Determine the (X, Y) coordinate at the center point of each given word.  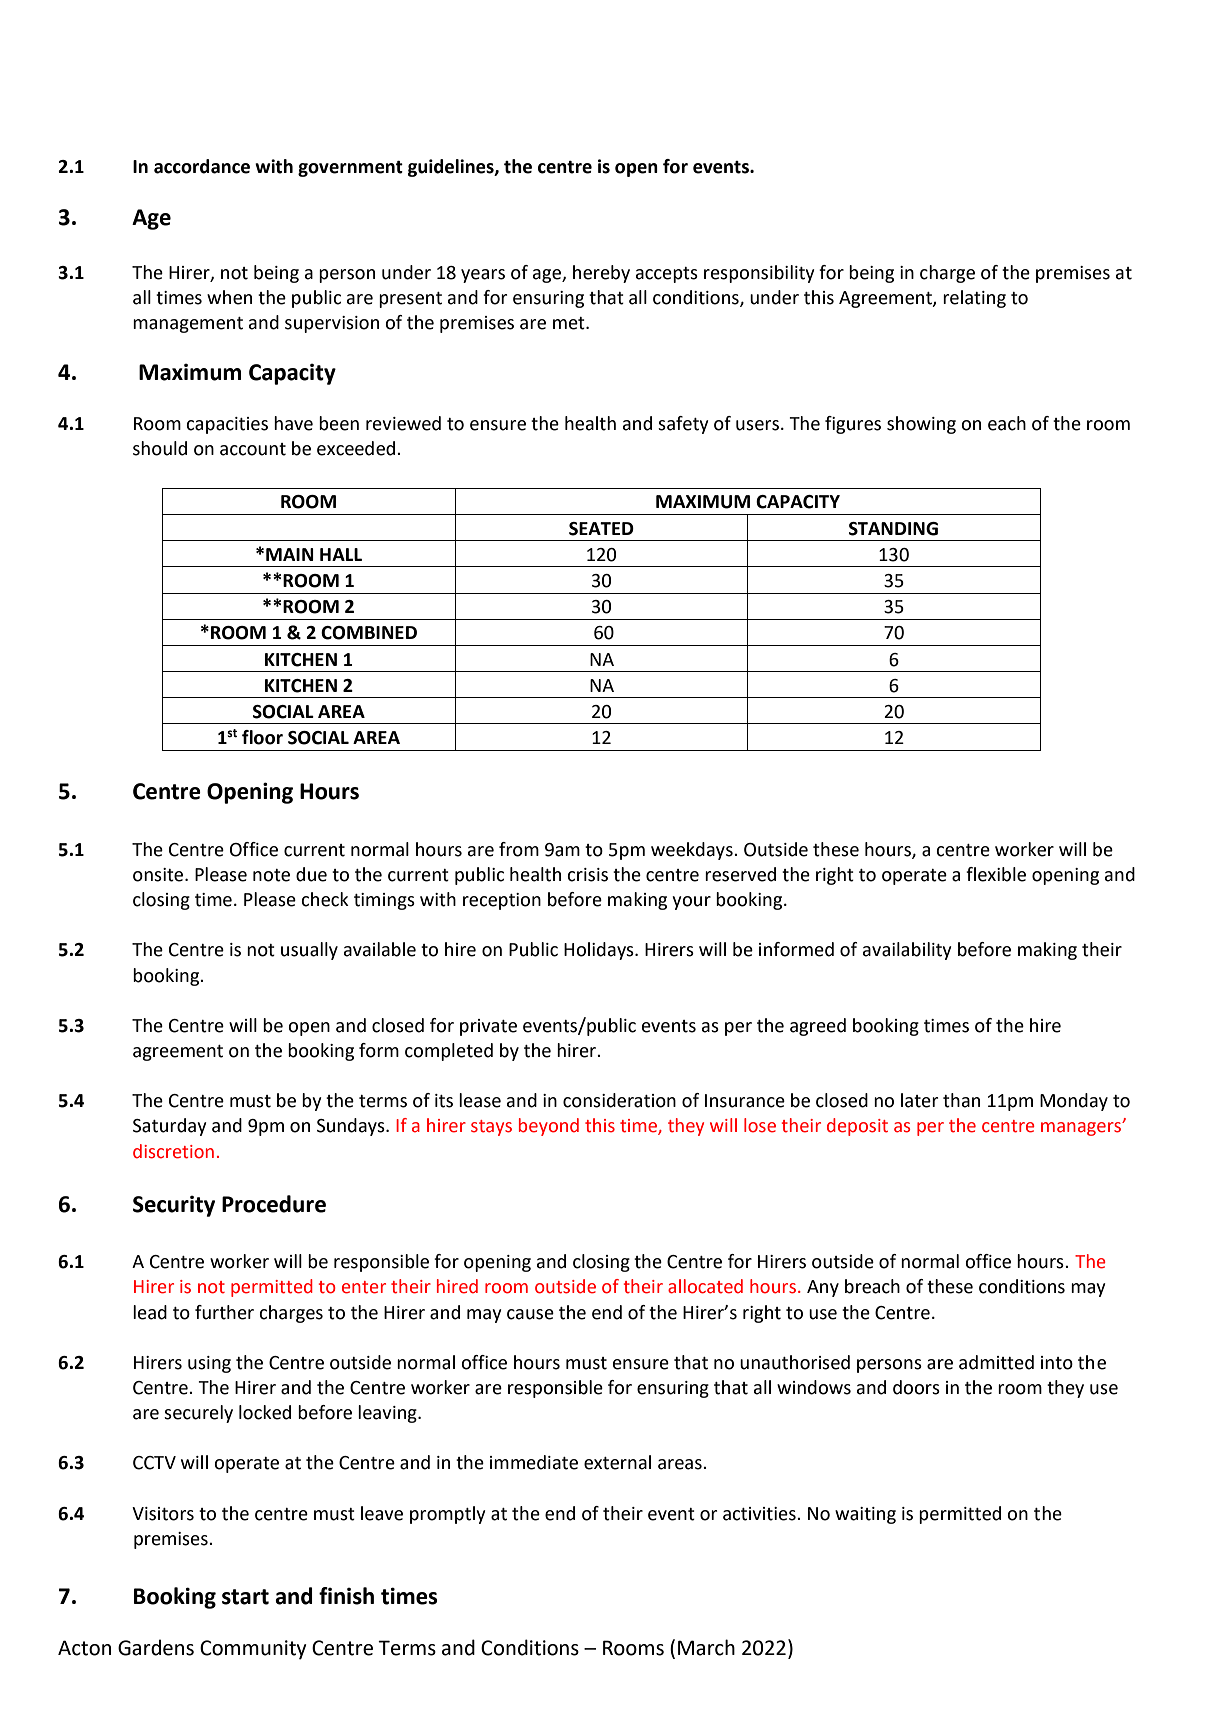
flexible (996, 874)
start (245, 1597)
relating (974, 299)
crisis (587, 875)
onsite (159, 875)
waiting (865, 1515)
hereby (601, 274)
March (706, 1647)
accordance (202, 166)
